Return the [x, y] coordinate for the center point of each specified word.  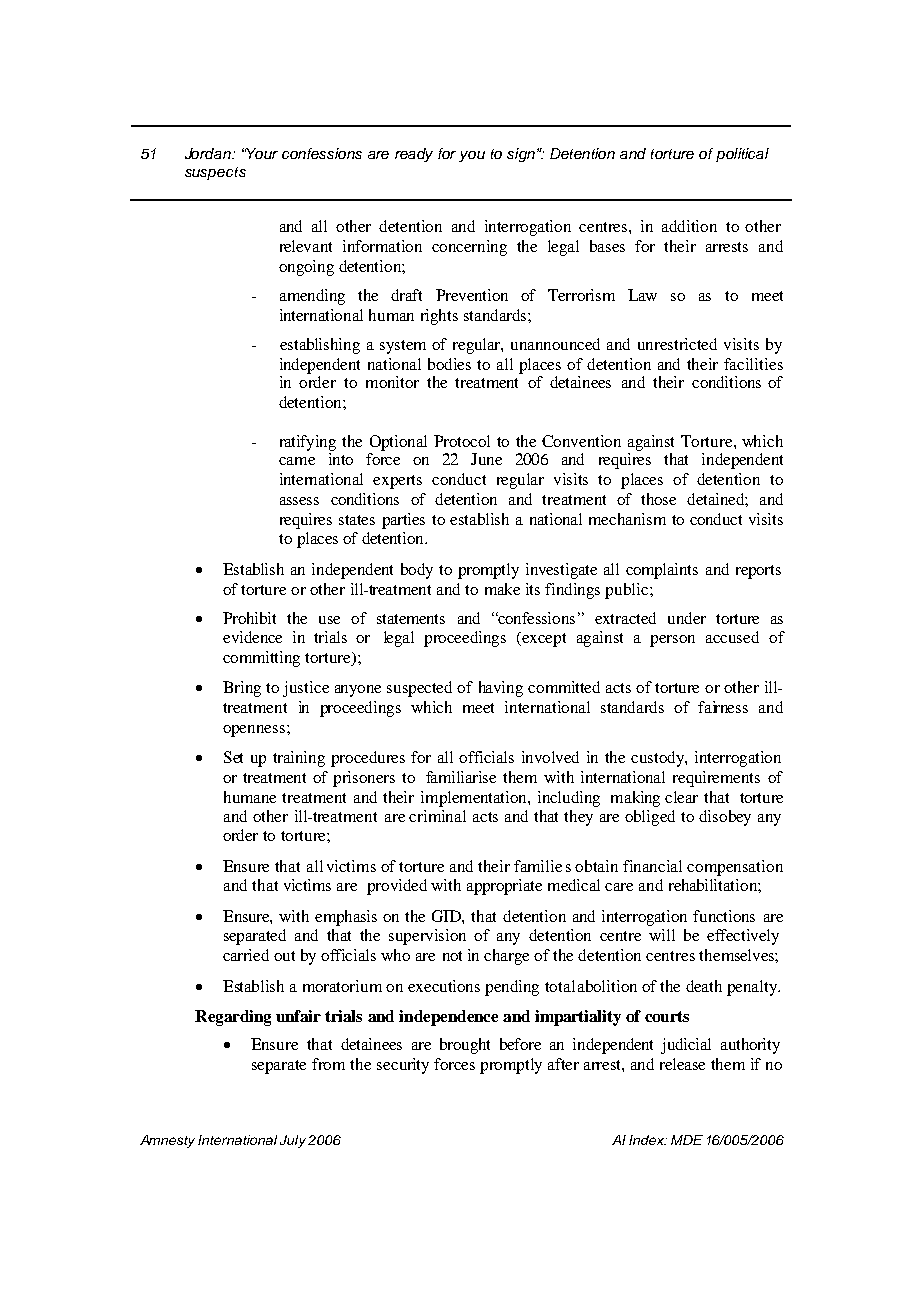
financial [652, 866]
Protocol [462, 441]
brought [465, 1046]
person [672, 641]
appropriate [504, 887]
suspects [215, 173]
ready [414, 155]
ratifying [308, 443]
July [293, 1141]
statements [411, 619]
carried [246, 955]
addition [689, 226]
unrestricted [677, 344]
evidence [252, 637]
